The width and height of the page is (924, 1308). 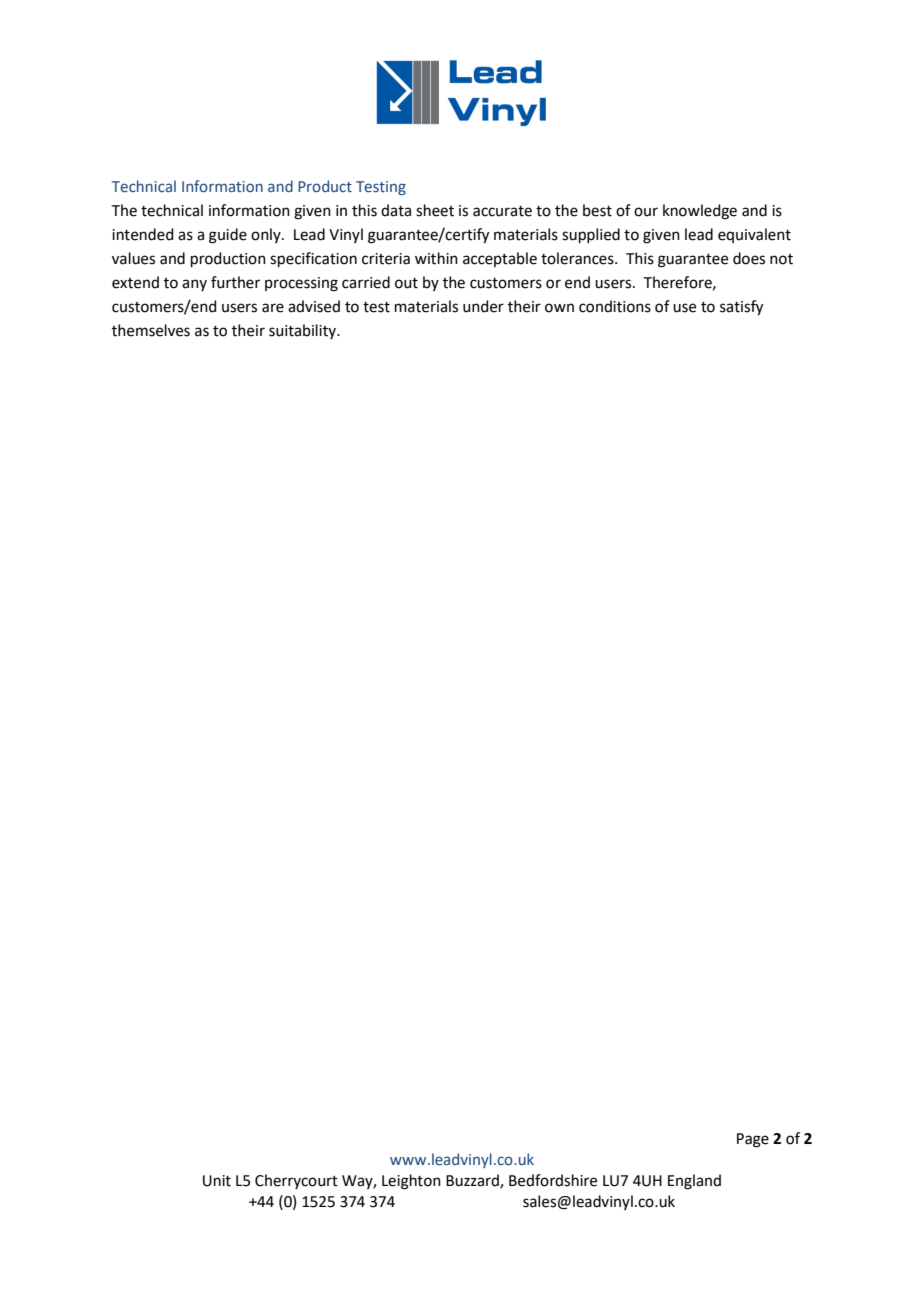 What do you see at coordinates (228, 236) in the page?
I see `guide` at bounding box center [228, 236].
